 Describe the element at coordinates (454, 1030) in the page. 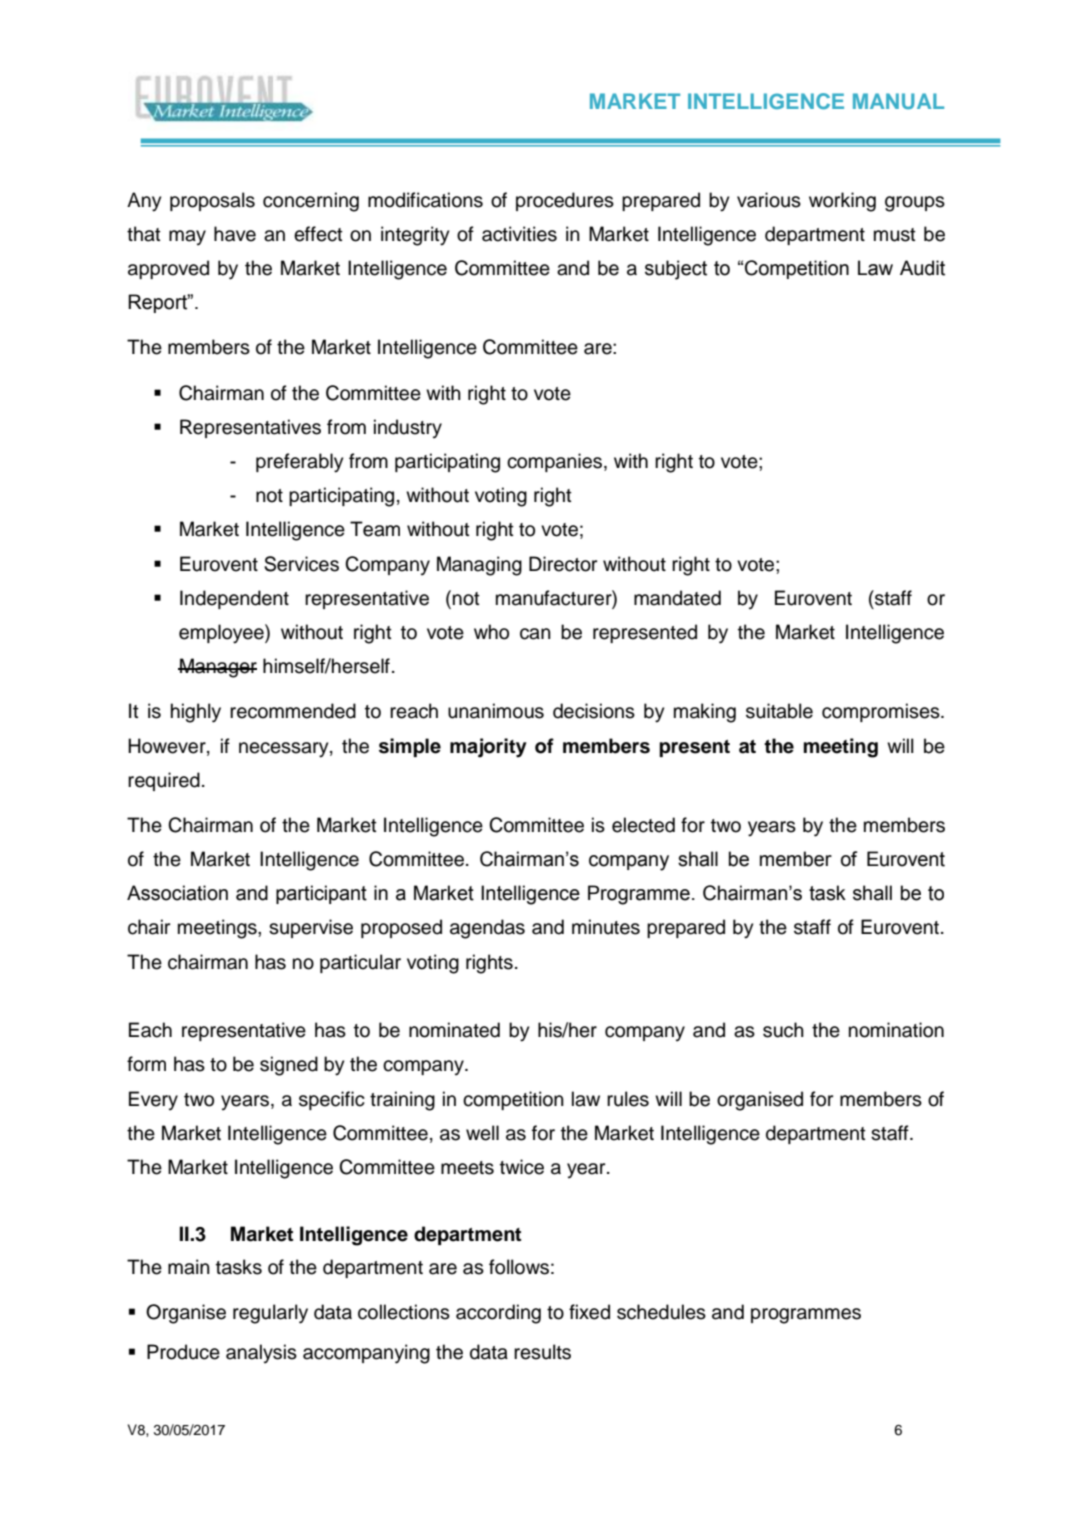

I see `nominated` at that location.
